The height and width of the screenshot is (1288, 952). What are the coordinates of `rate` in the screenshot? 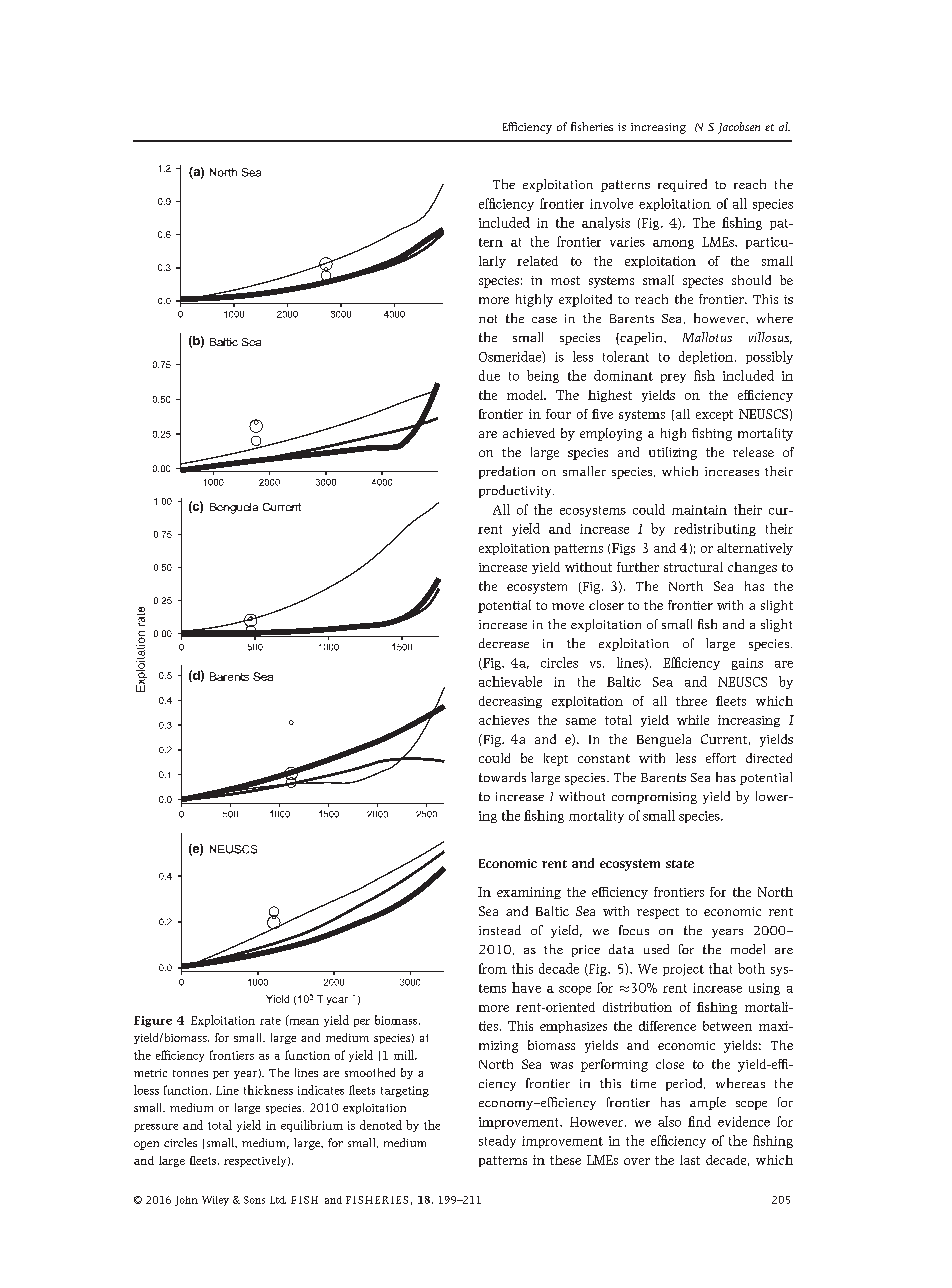 It's located at (270, 1021).
